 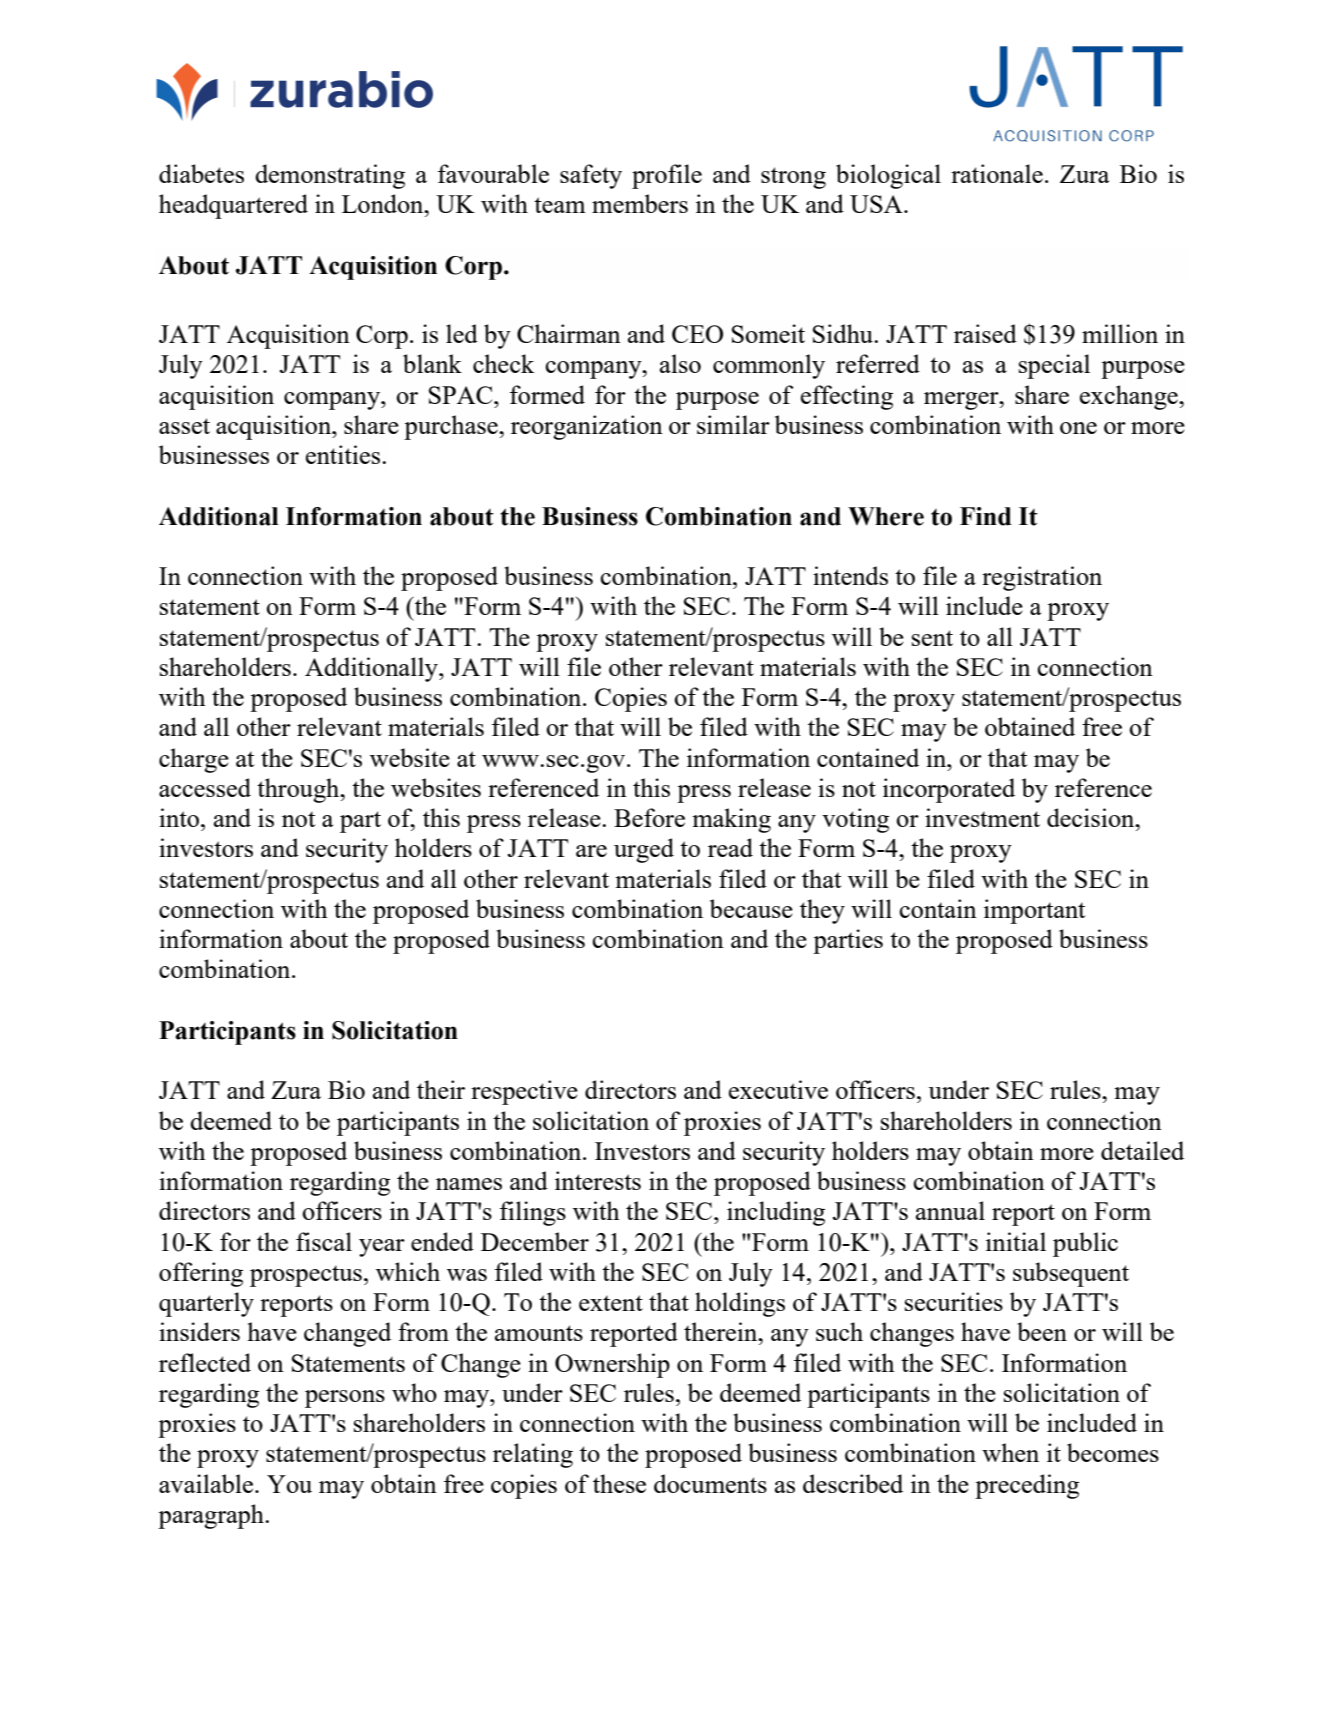 I want to click on members, so click(x=640, y=203).
